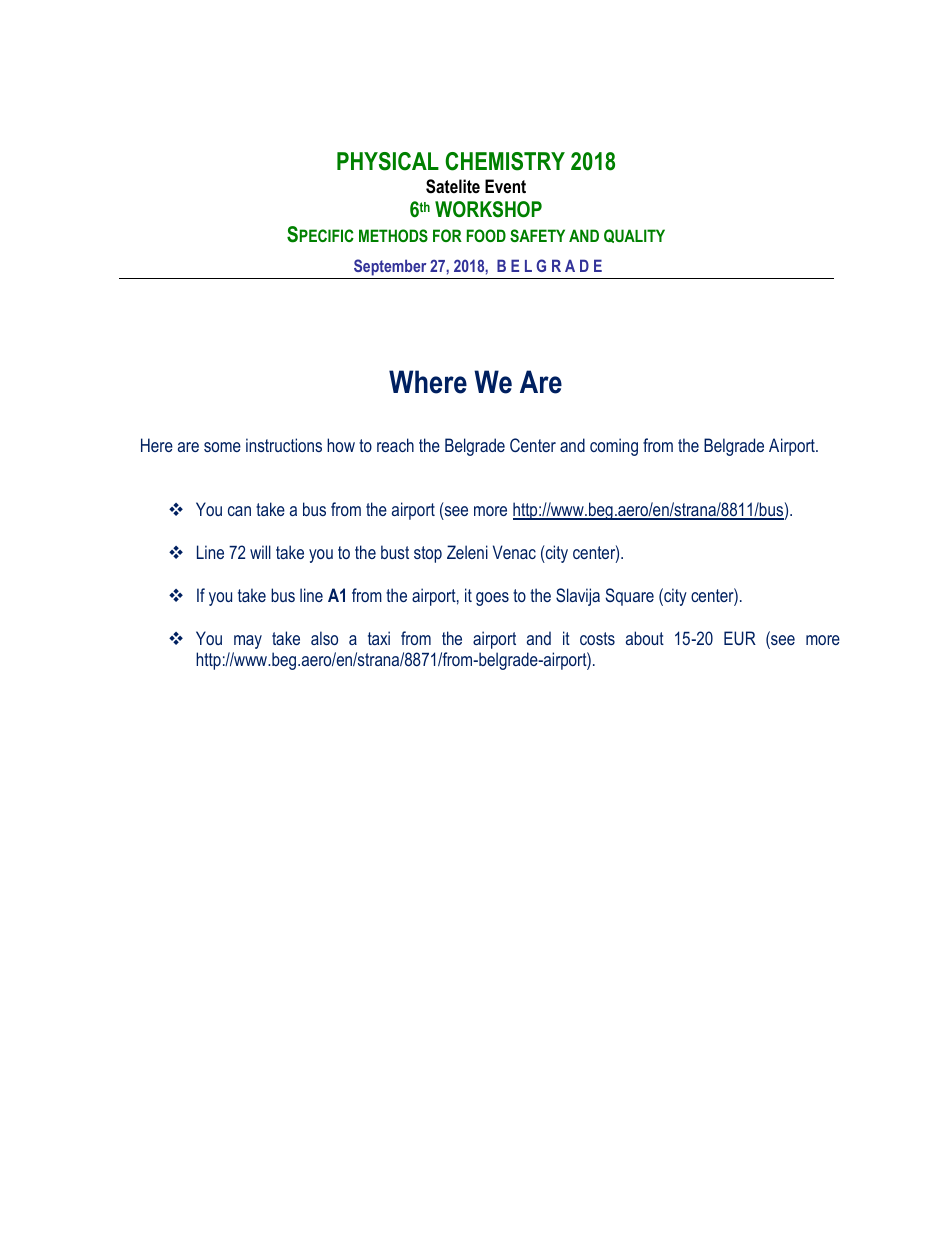 The width and height of the screenshot is (952, 1233). Describe the element at coordinates (492, 599) in the screenshot. I see `goes` at that location.
